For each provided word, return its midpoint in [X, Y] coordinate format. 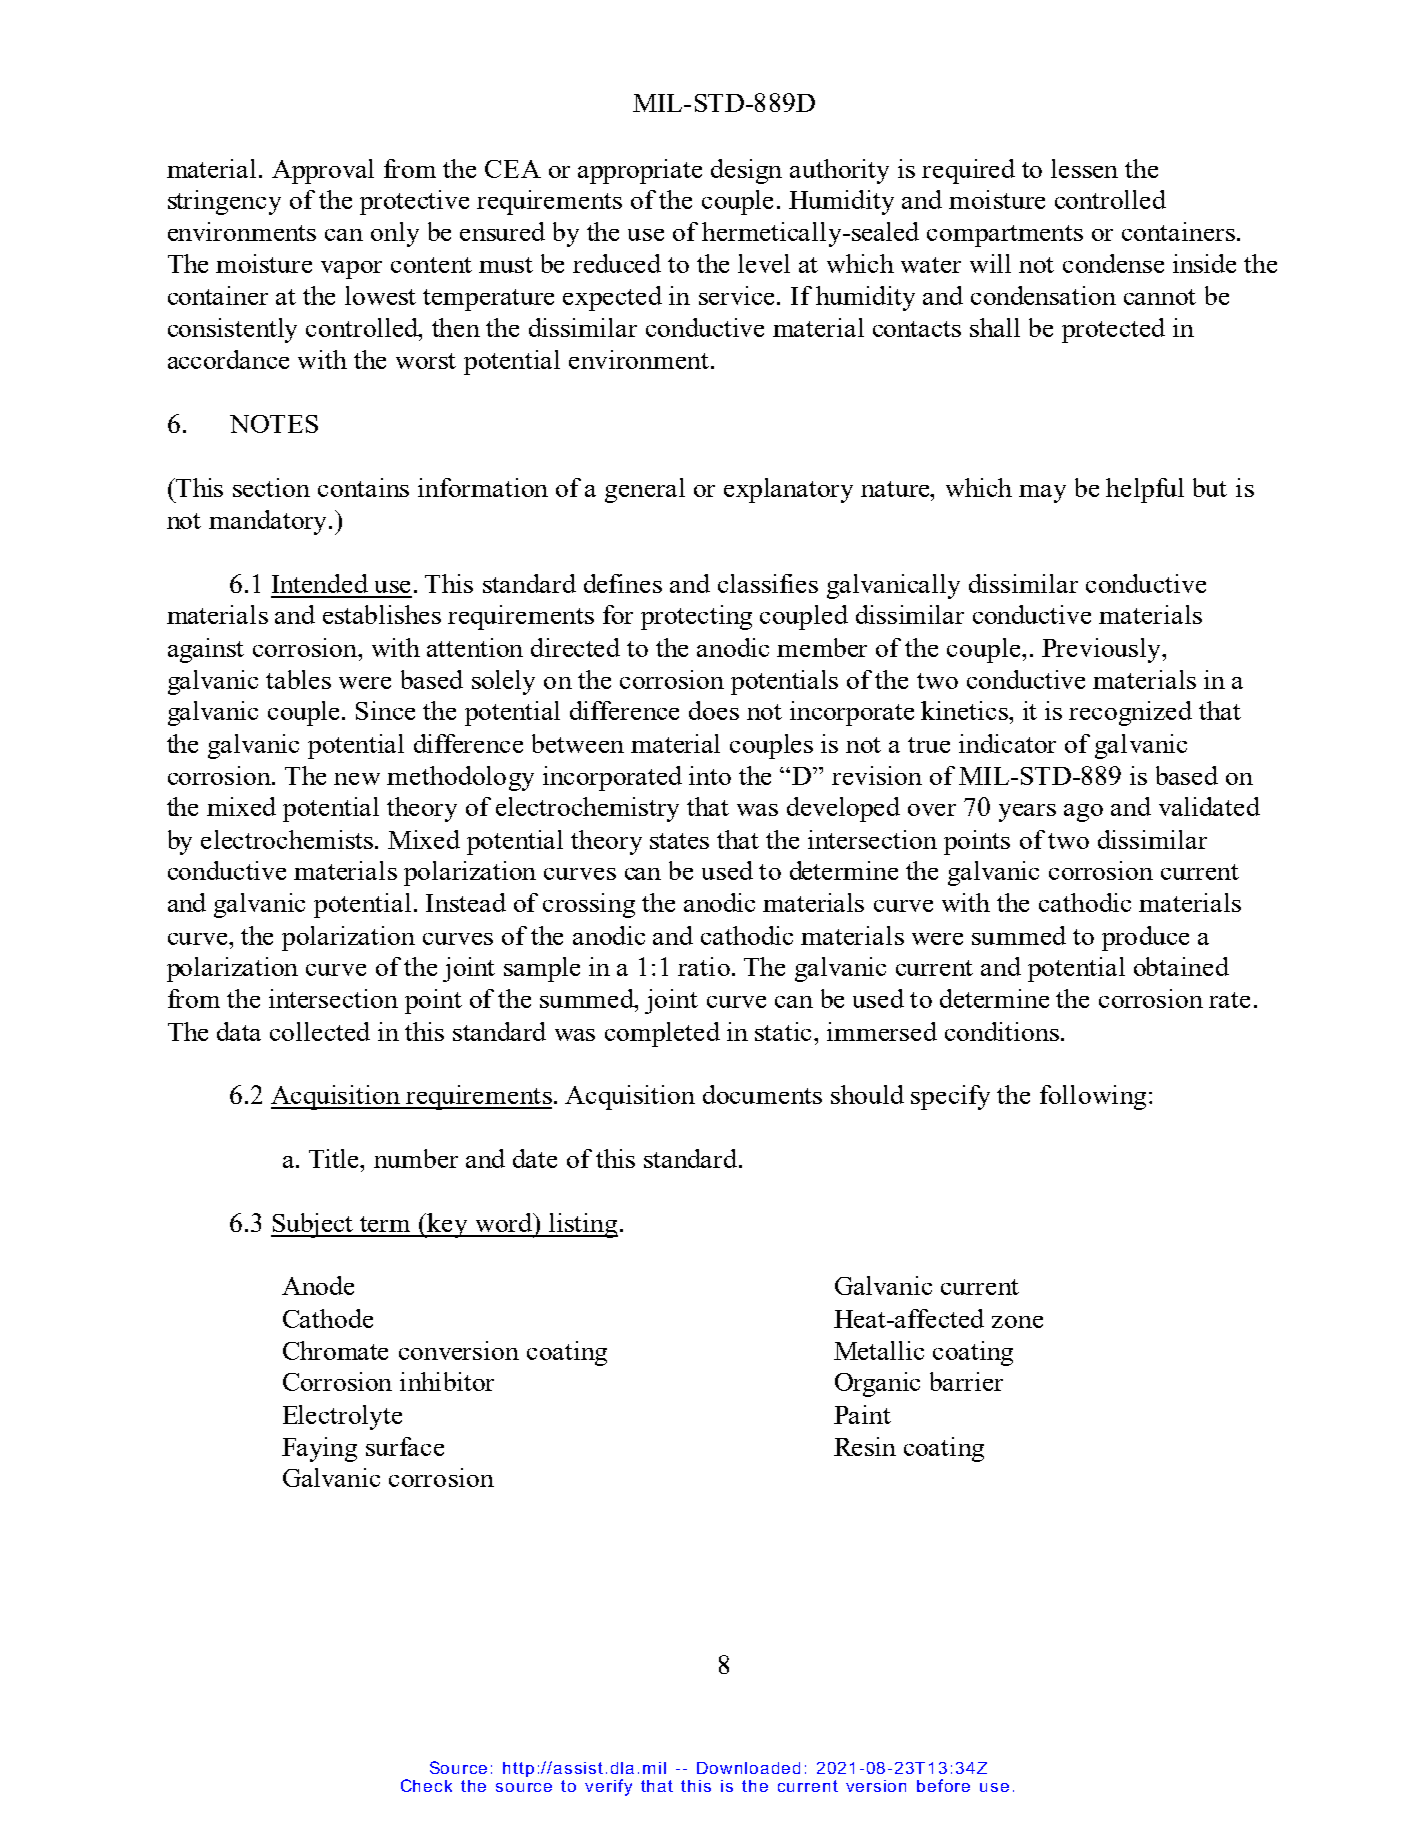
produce [1145, 938]
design [746, 171]
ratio [704, 966]
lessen [1084, 168]
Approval [323, 171]
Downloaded [748, 1768]
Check [426, 1785]
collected [320, 1031]
